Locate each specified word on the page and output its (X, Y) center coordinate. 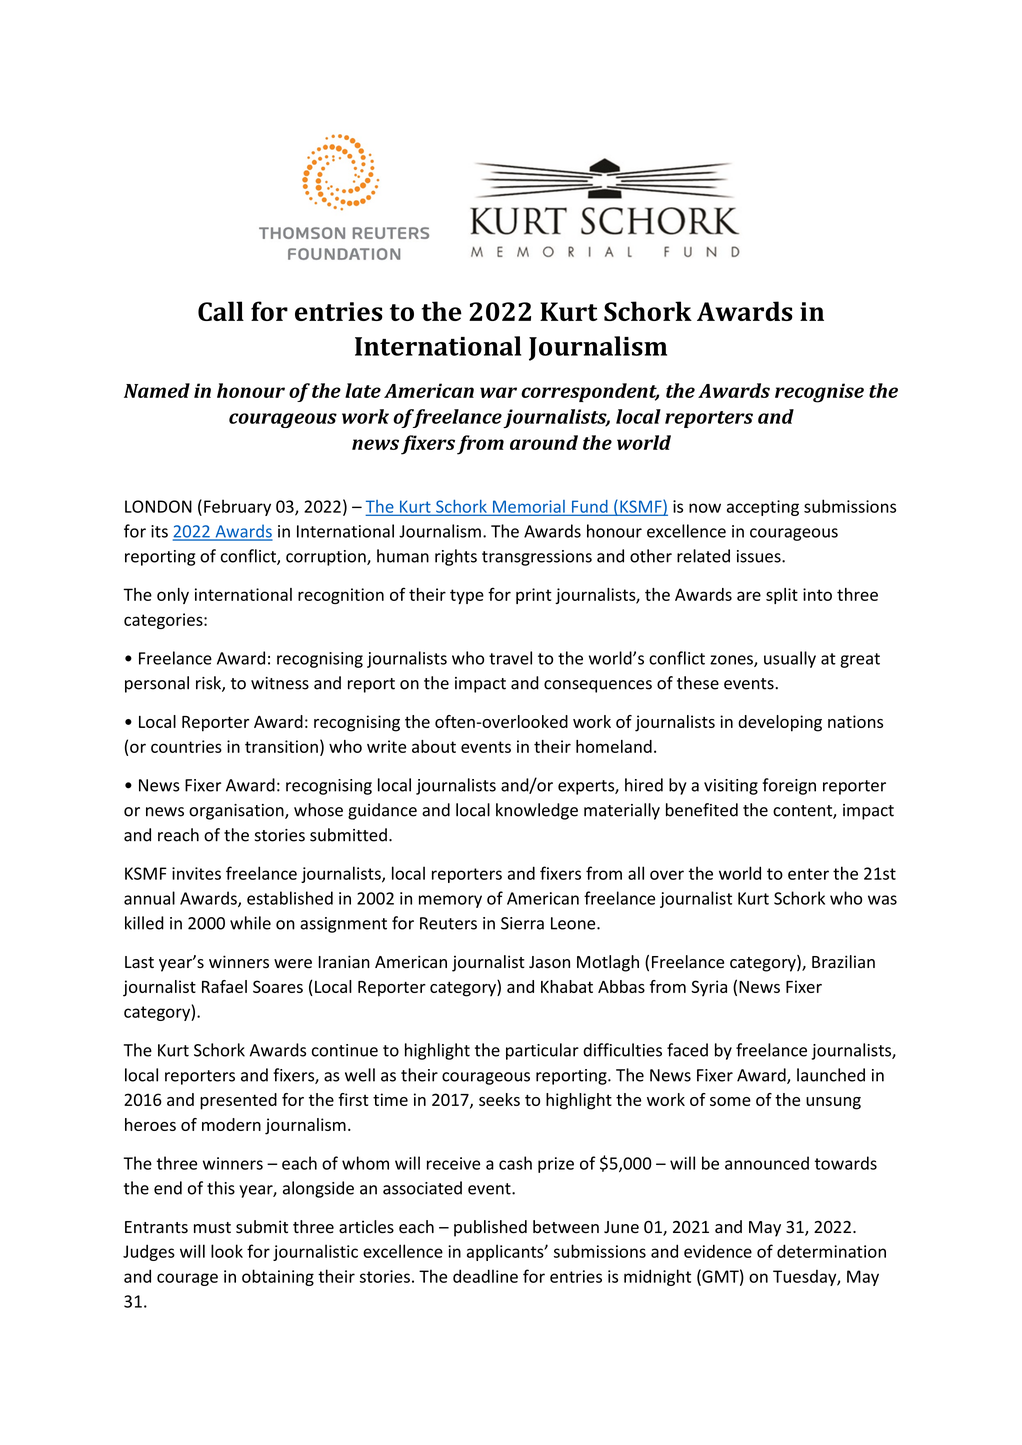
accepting (763, 508)
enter (808, 874)
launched (831, 1075)
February (237, 507)
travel (510, 658)
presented (238, 1101)
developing (780, 723)
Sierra (522, 923)
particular (542, 1051)
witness (280, 683)
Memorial (528, 507)
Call (221, 311)
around (544, 442)
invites (196, 873)
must (212, 1227)
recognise (819, 393)
